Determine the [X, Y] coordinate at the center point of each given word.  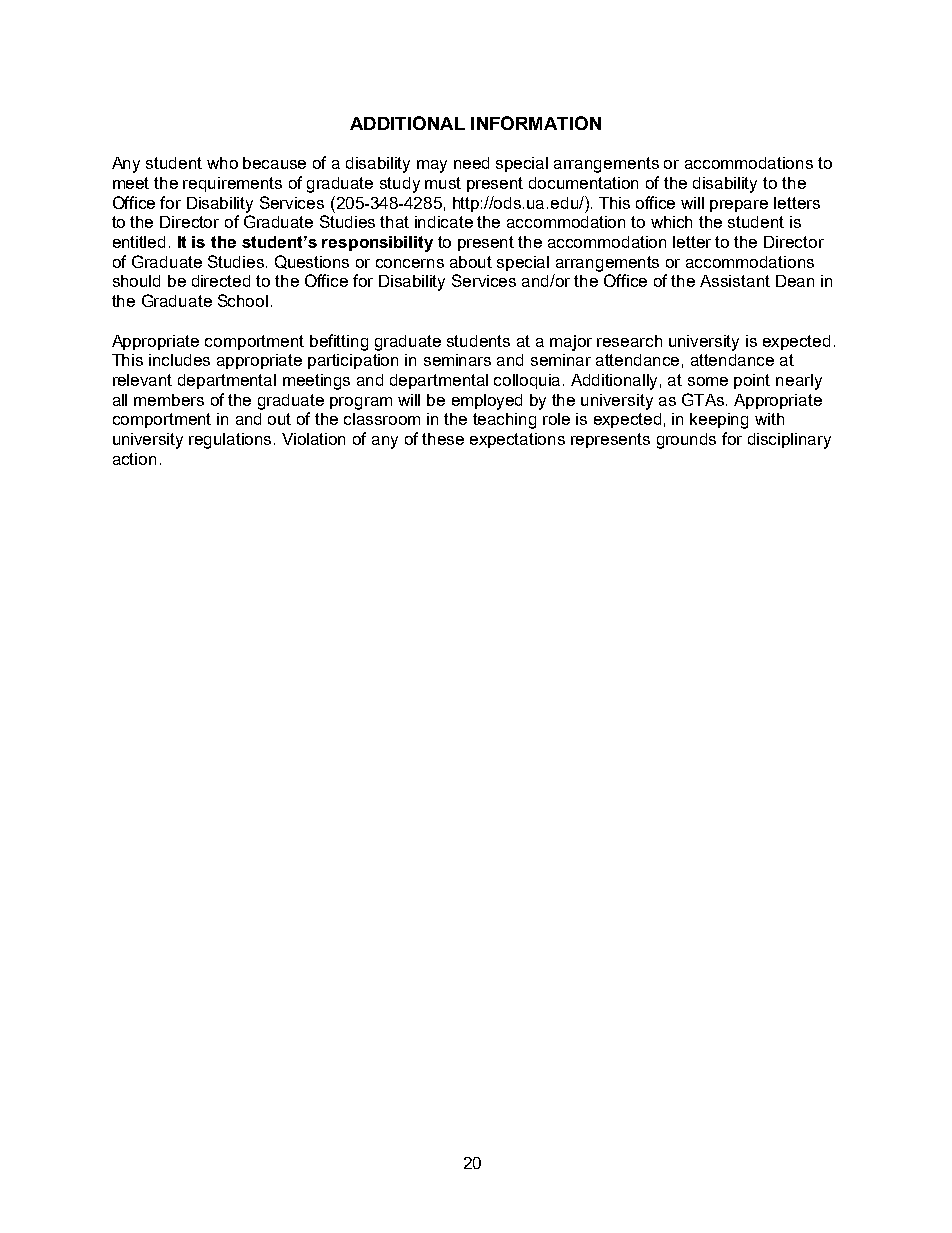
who [222, 163]
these [443, 439]
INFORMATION [536, 123]
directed [221, 281]
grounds [686, 441]
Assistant [735, 281]
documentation [583, 183]
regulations [232, 441]
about [471, 262]
